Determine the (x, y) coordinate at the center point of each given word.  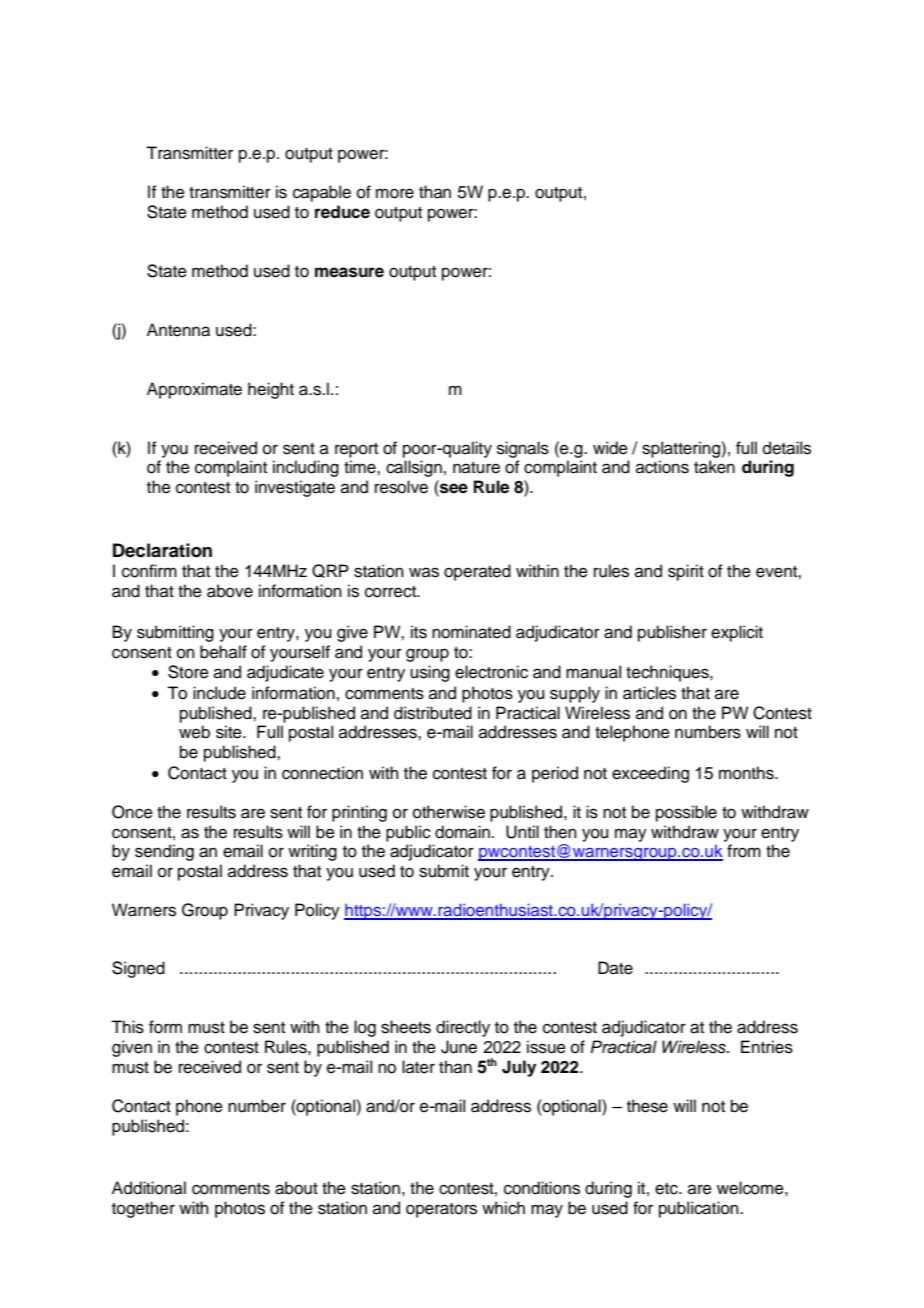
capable (322, 193)
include (219, 693)
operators (441, 1210)
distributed (433, 713)
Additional (149, 1188)
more (395, 193)
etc (667, 1189)
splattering (682, 449)
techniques (668, 673)
